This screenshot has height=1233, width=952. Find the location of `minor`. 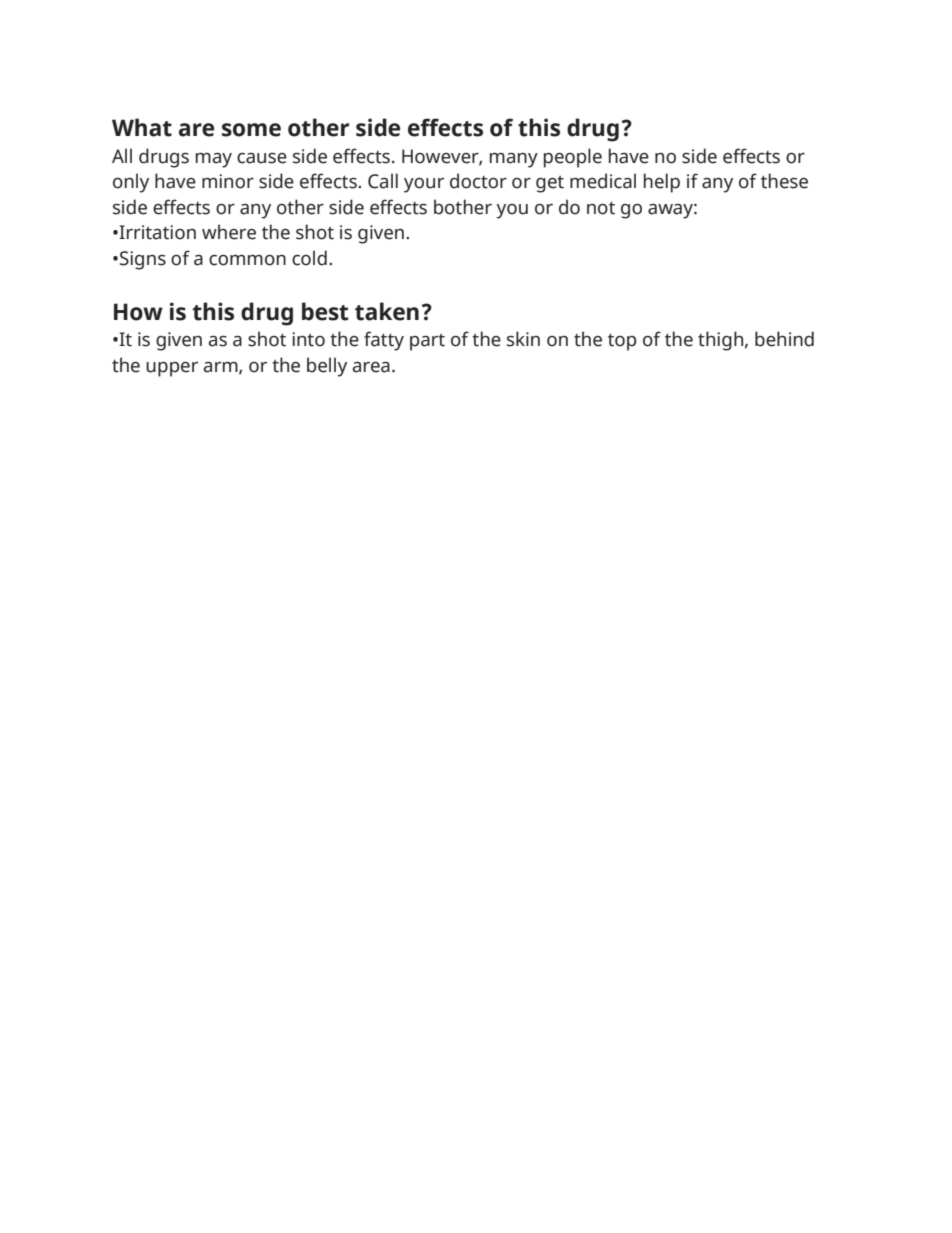

minor is located at coordinates (228, 181).
